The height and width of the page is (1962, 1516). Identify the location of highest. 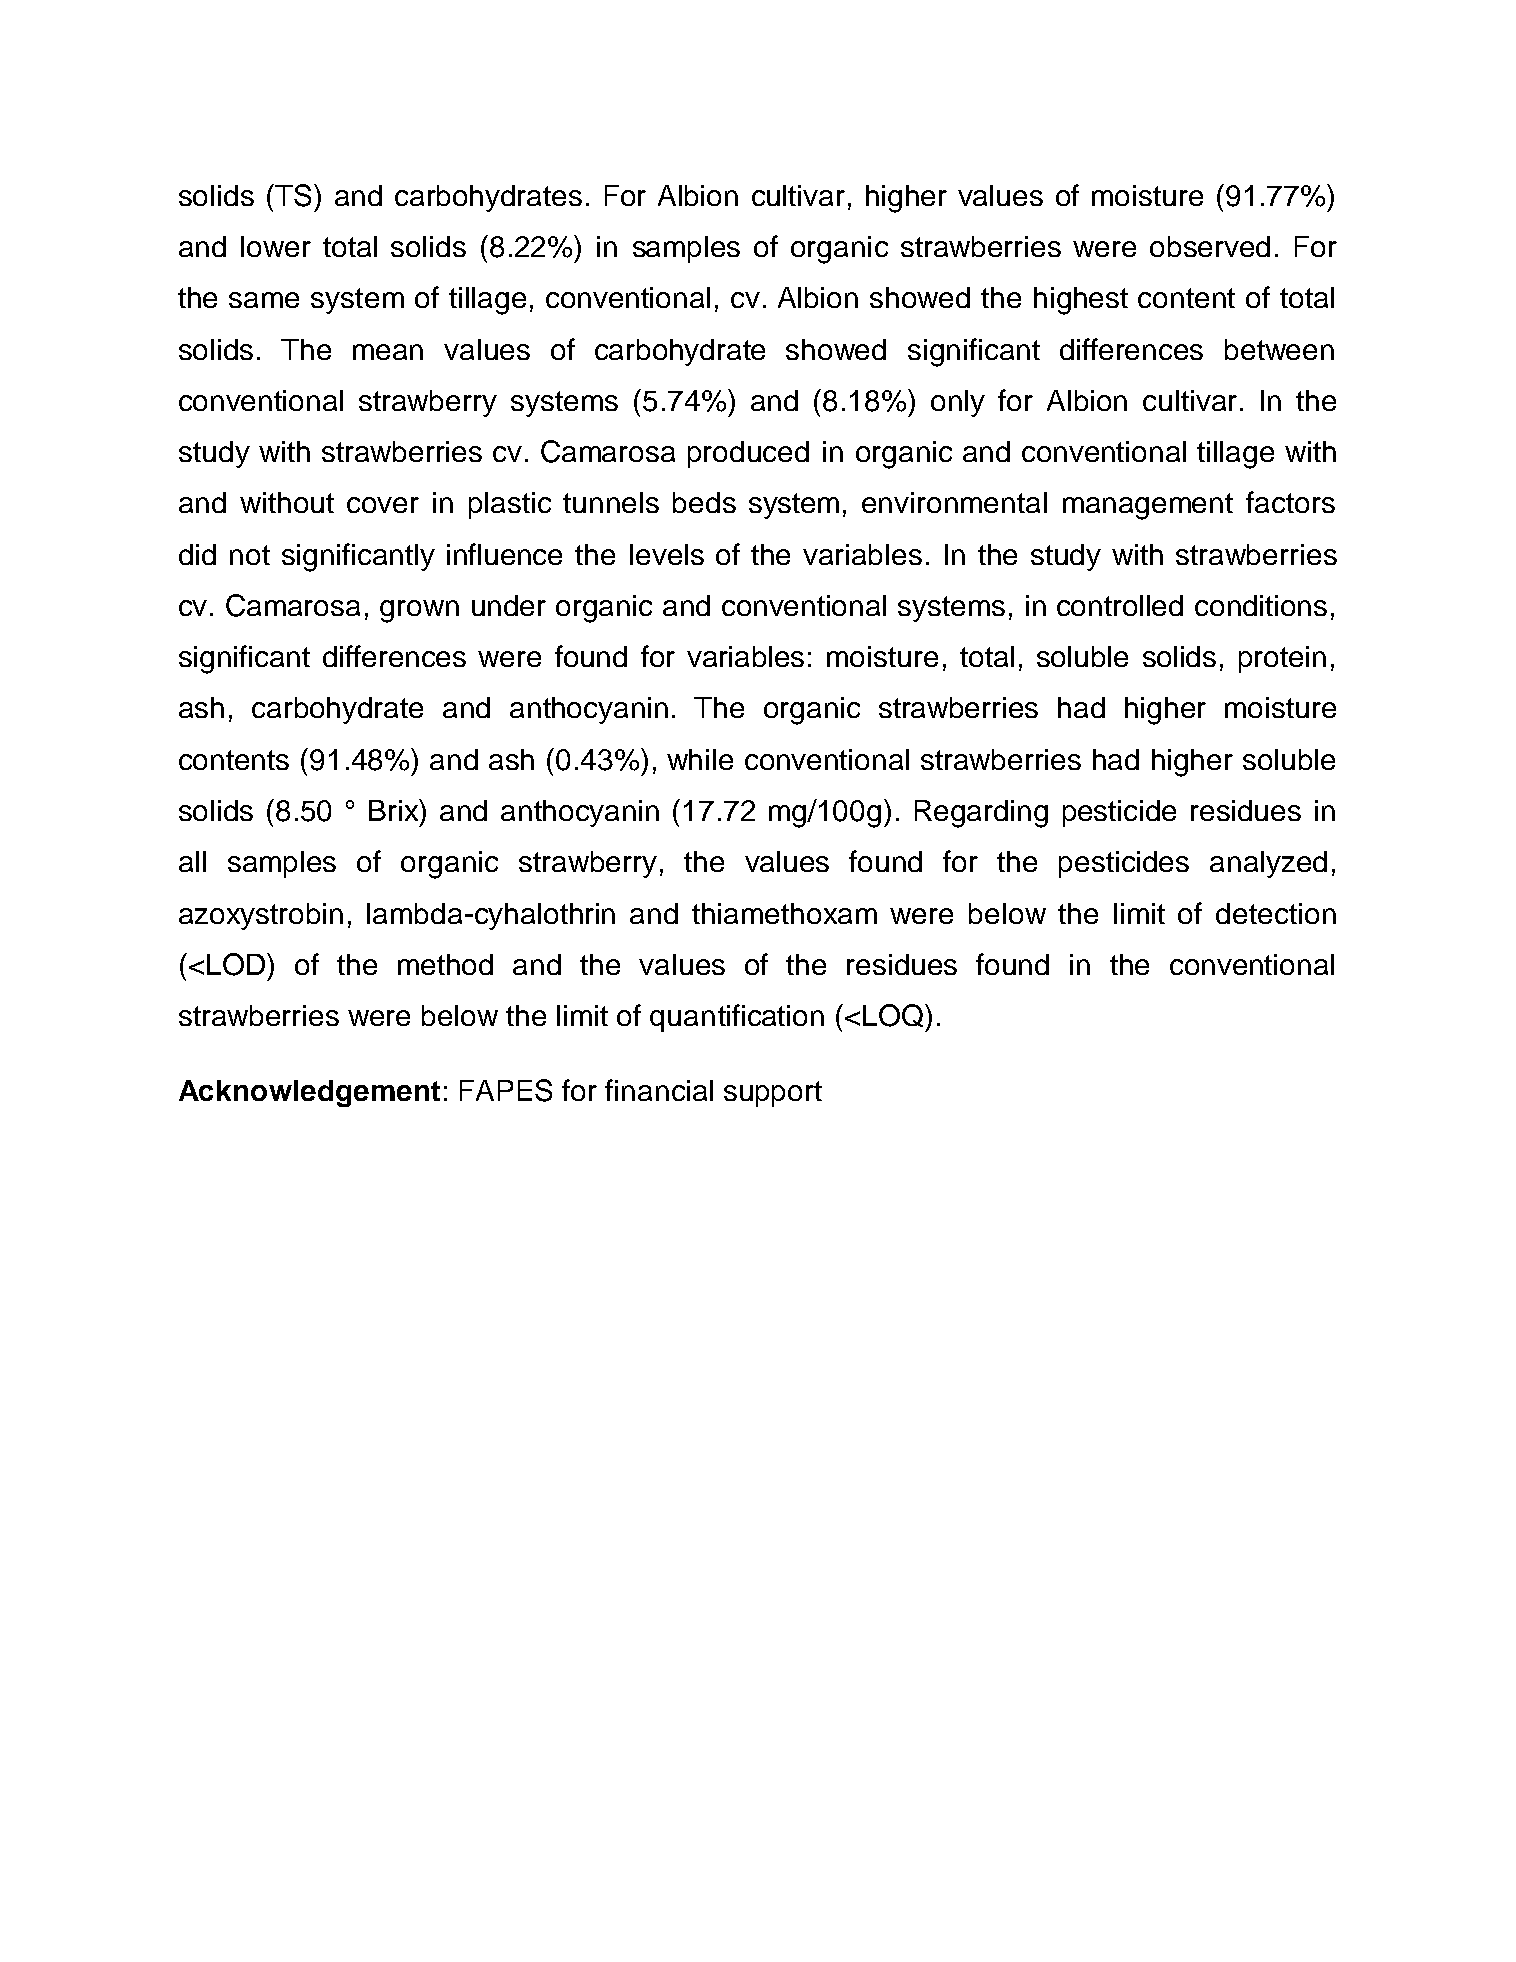
(1081, 301).
